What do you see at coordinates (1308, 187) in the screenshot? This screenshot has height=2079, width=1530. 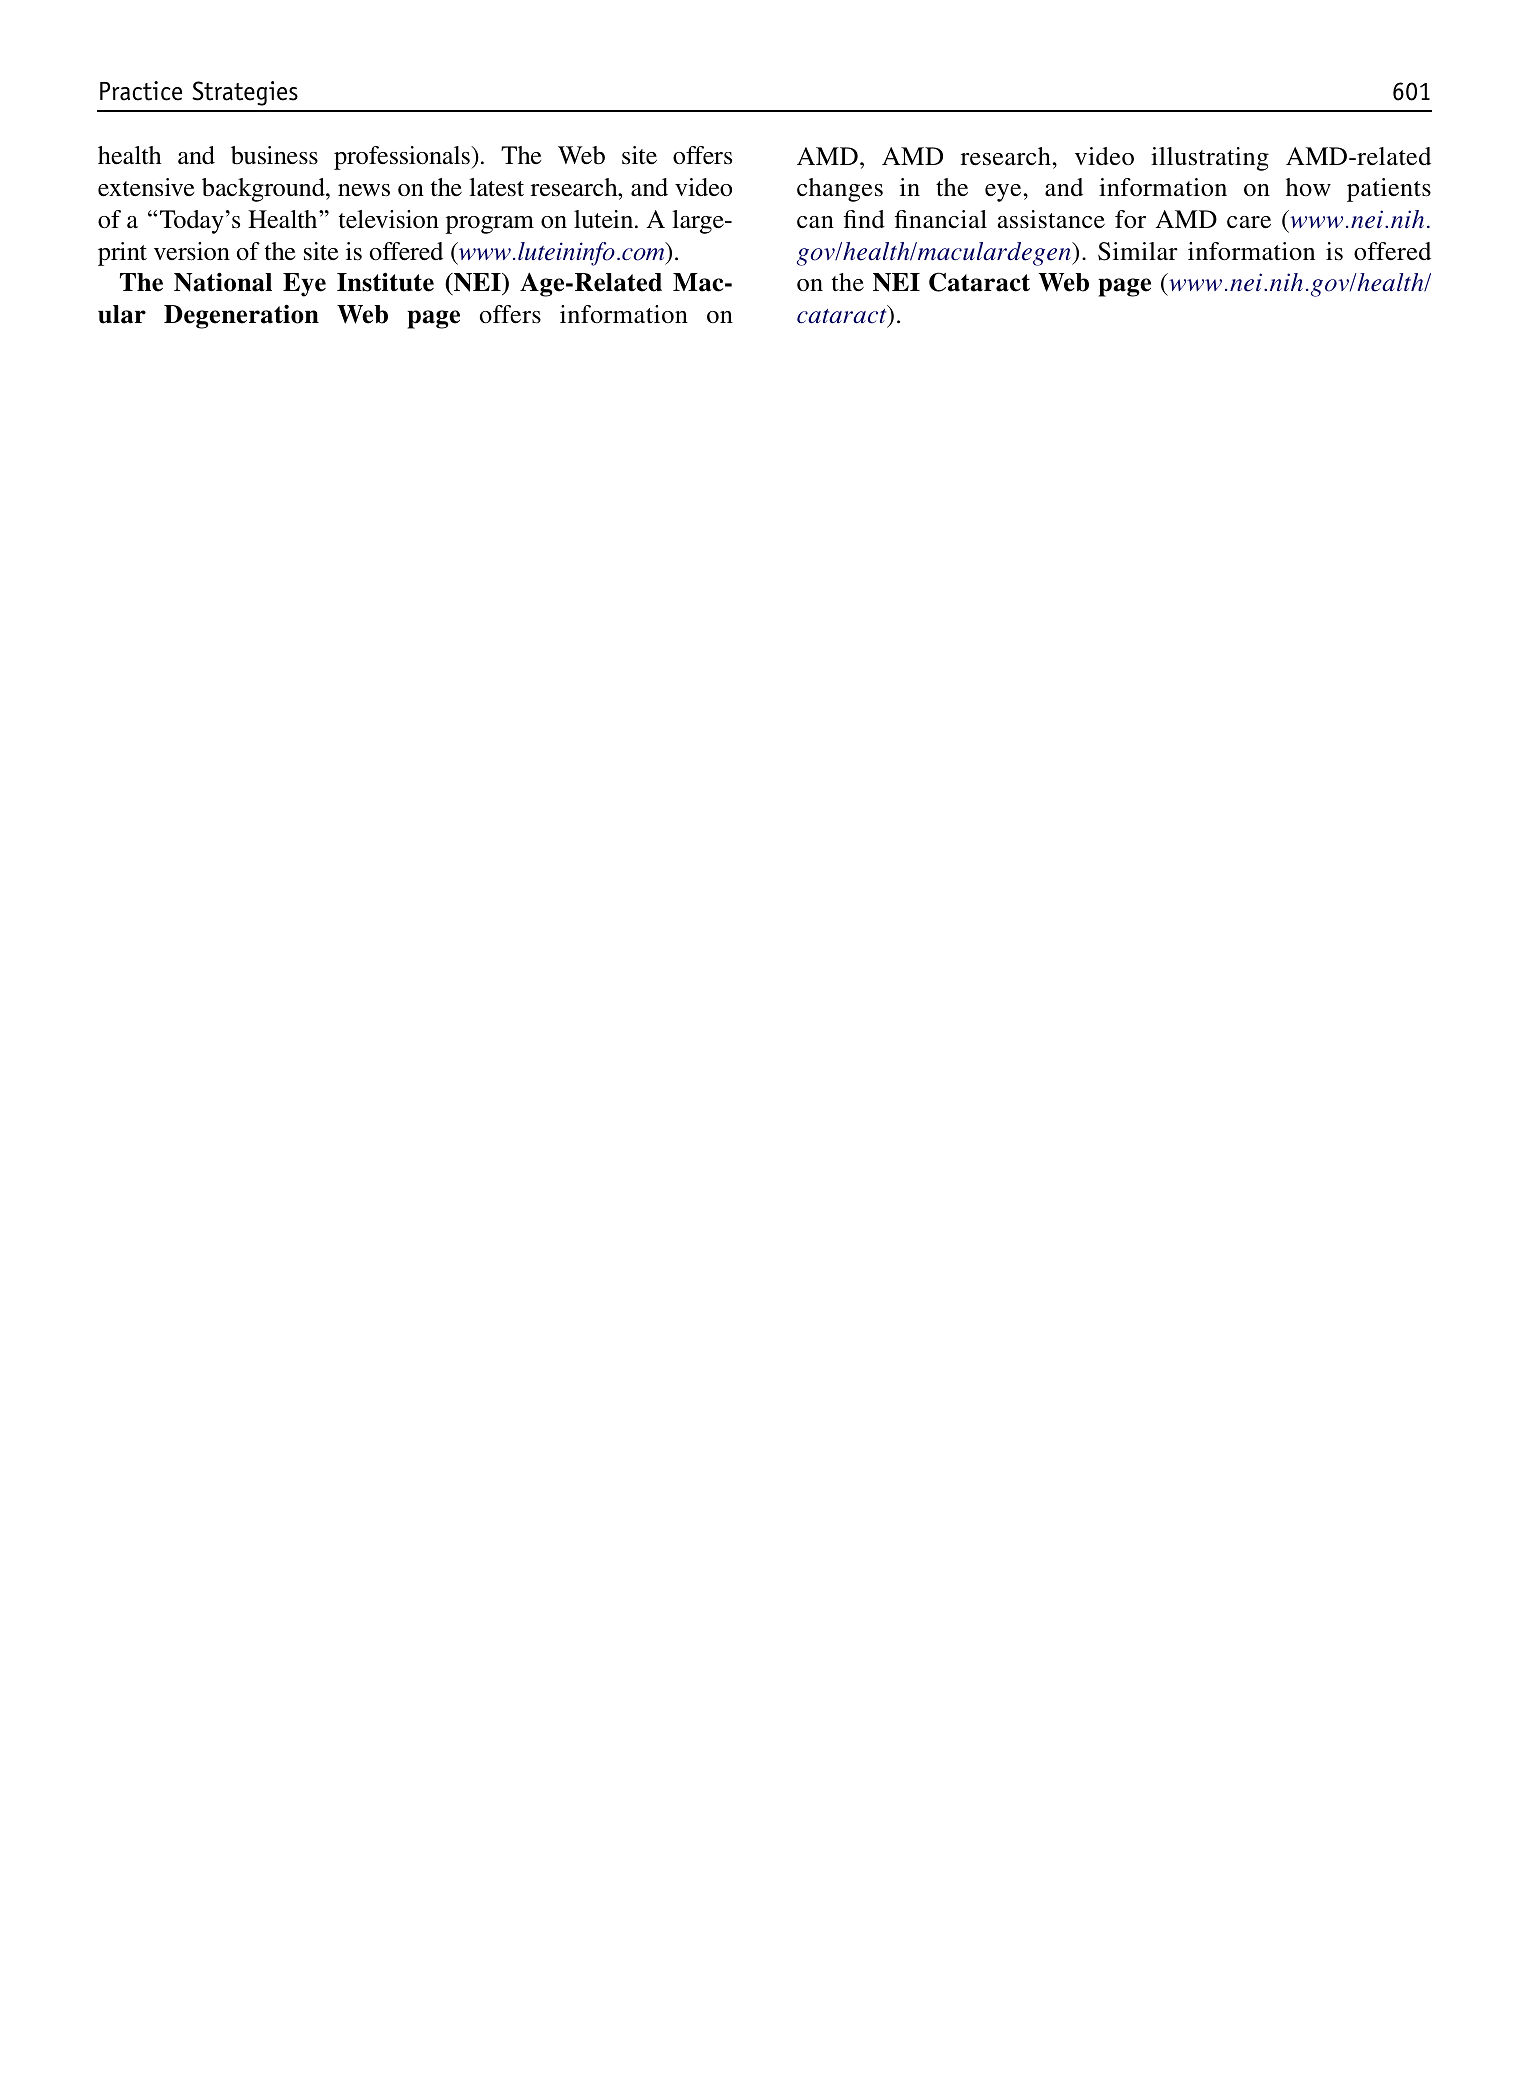 I see `how` at bounding box center [1308, 187].
